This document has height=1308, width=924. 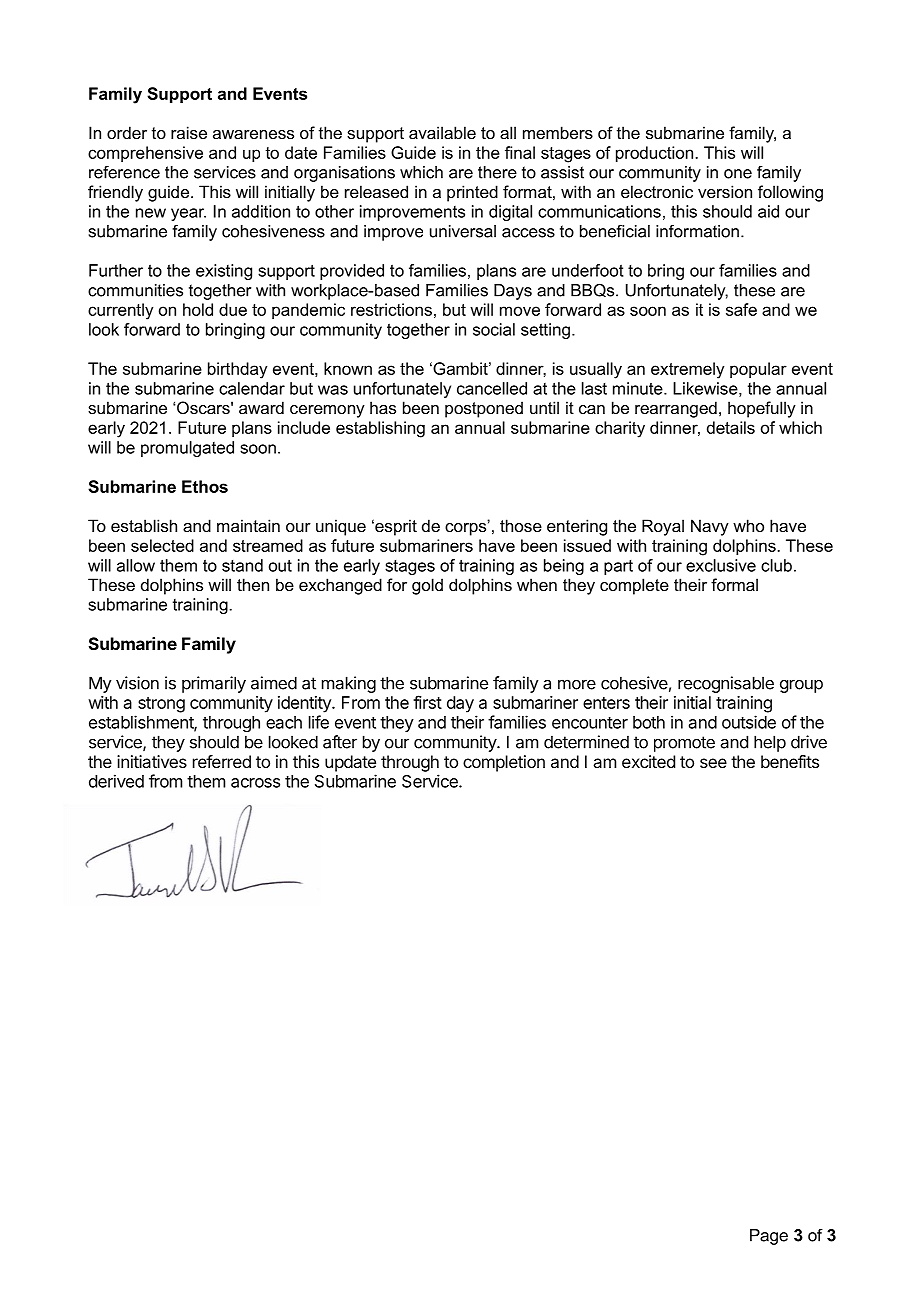 What do you see at coordinates (189, 132) in the document?
I see `raise` at bounding box center [189, 132].
